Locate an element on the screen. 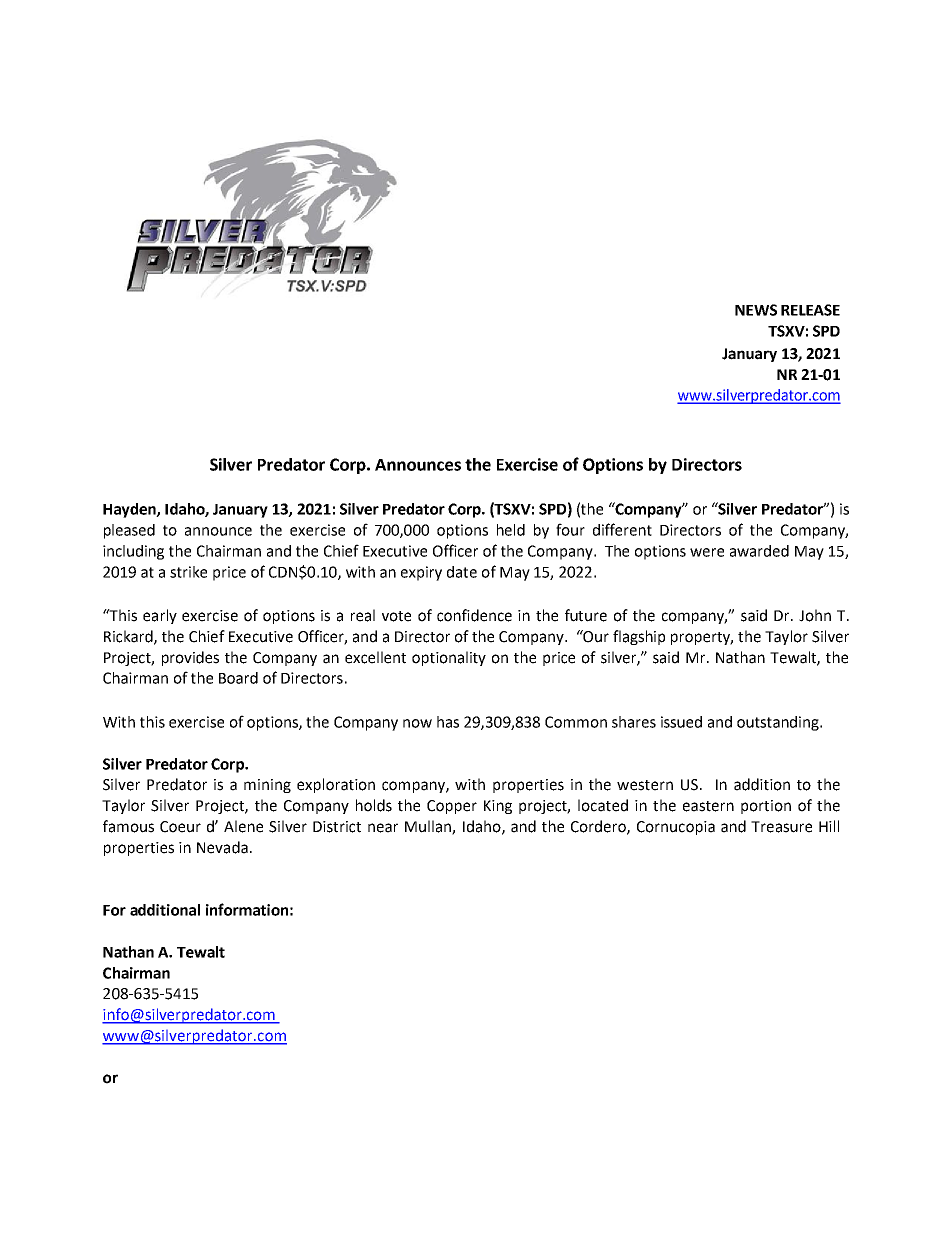 The image size is (952, 1233). has is located at coordinates (448, 722).
